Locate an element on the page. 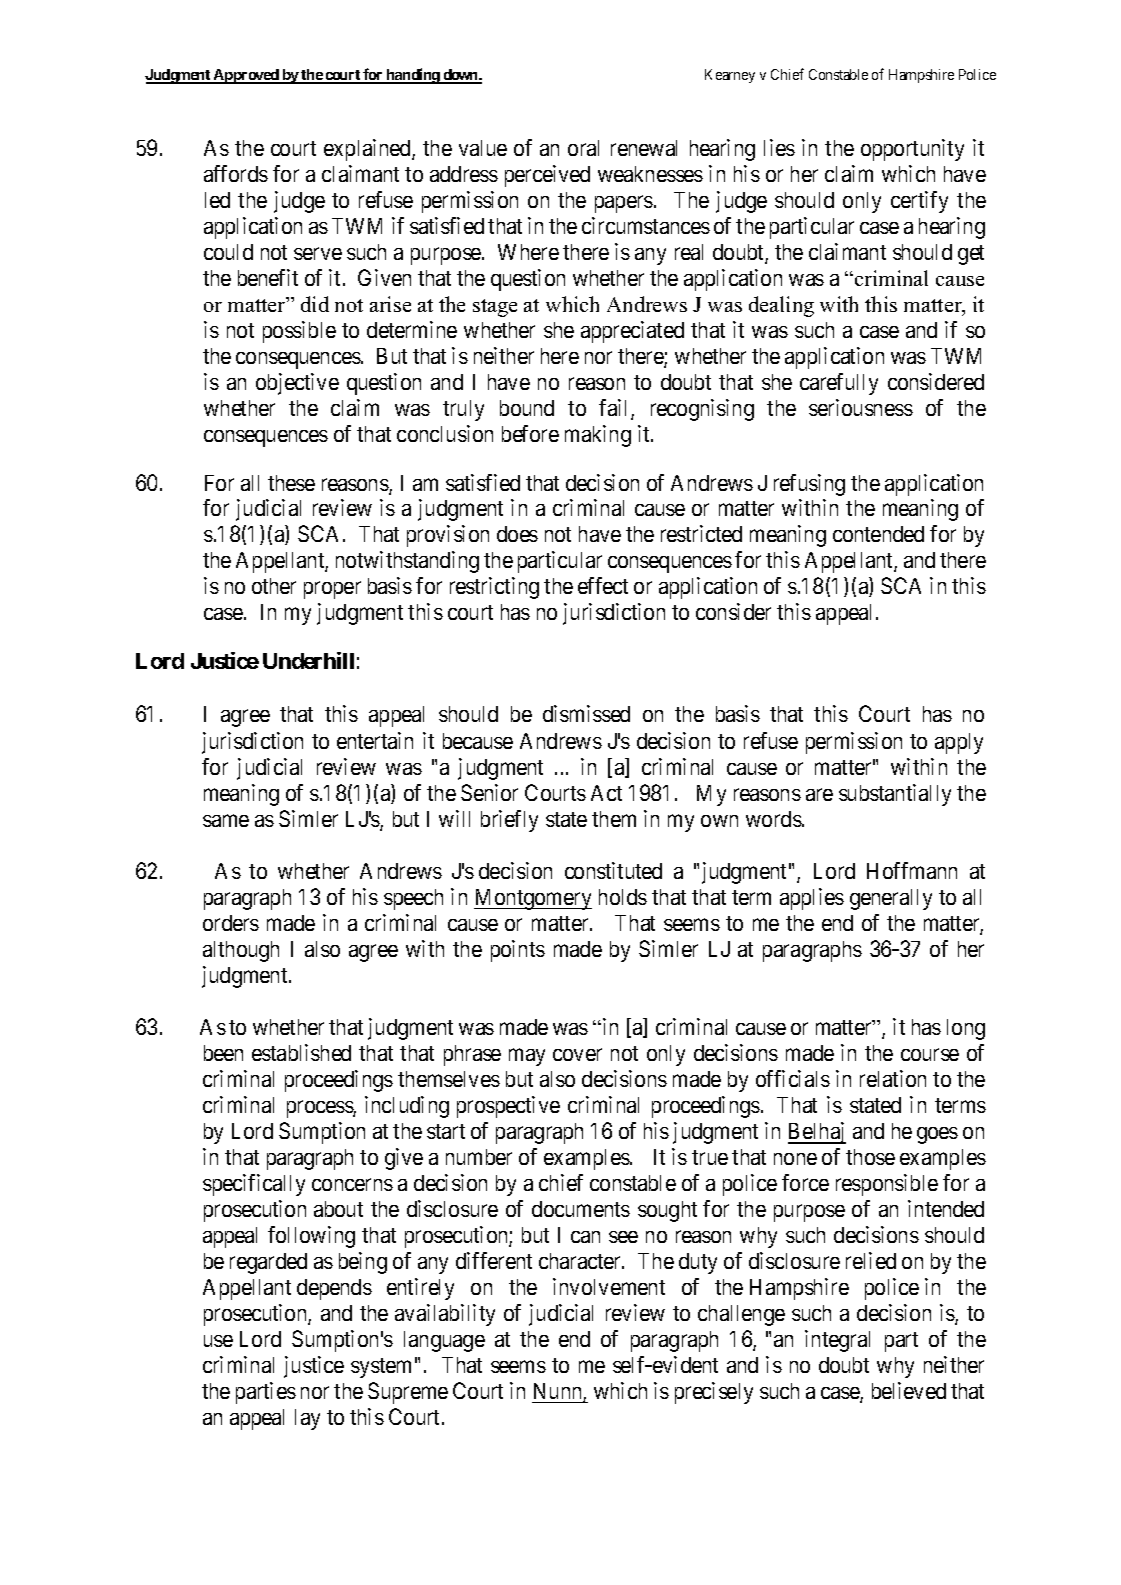 The height and width of the image is (1585, 1121). making is located at coordinates (598, 436).
